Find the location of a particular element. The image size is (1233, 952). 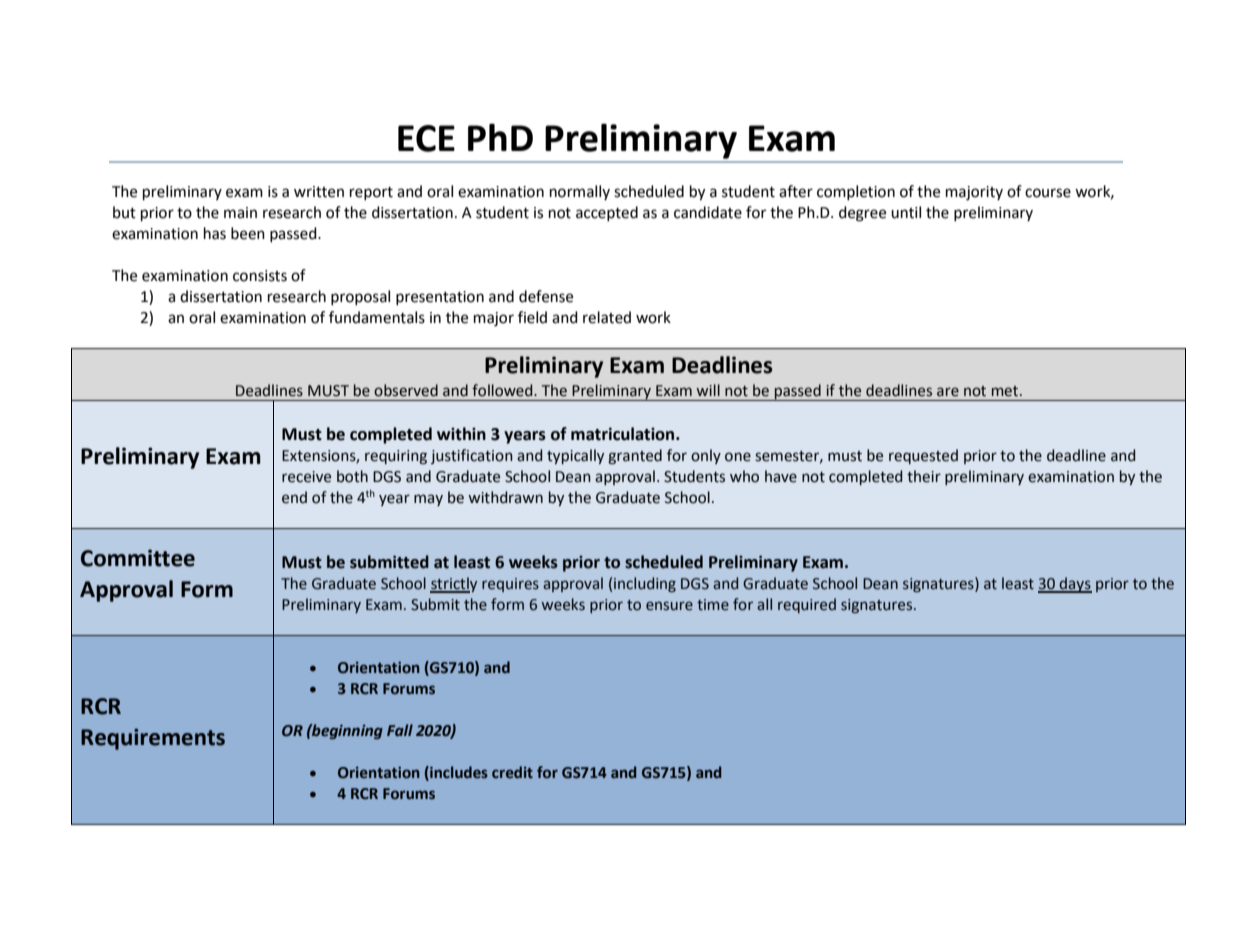

main is located at coordinates (240, 213).
